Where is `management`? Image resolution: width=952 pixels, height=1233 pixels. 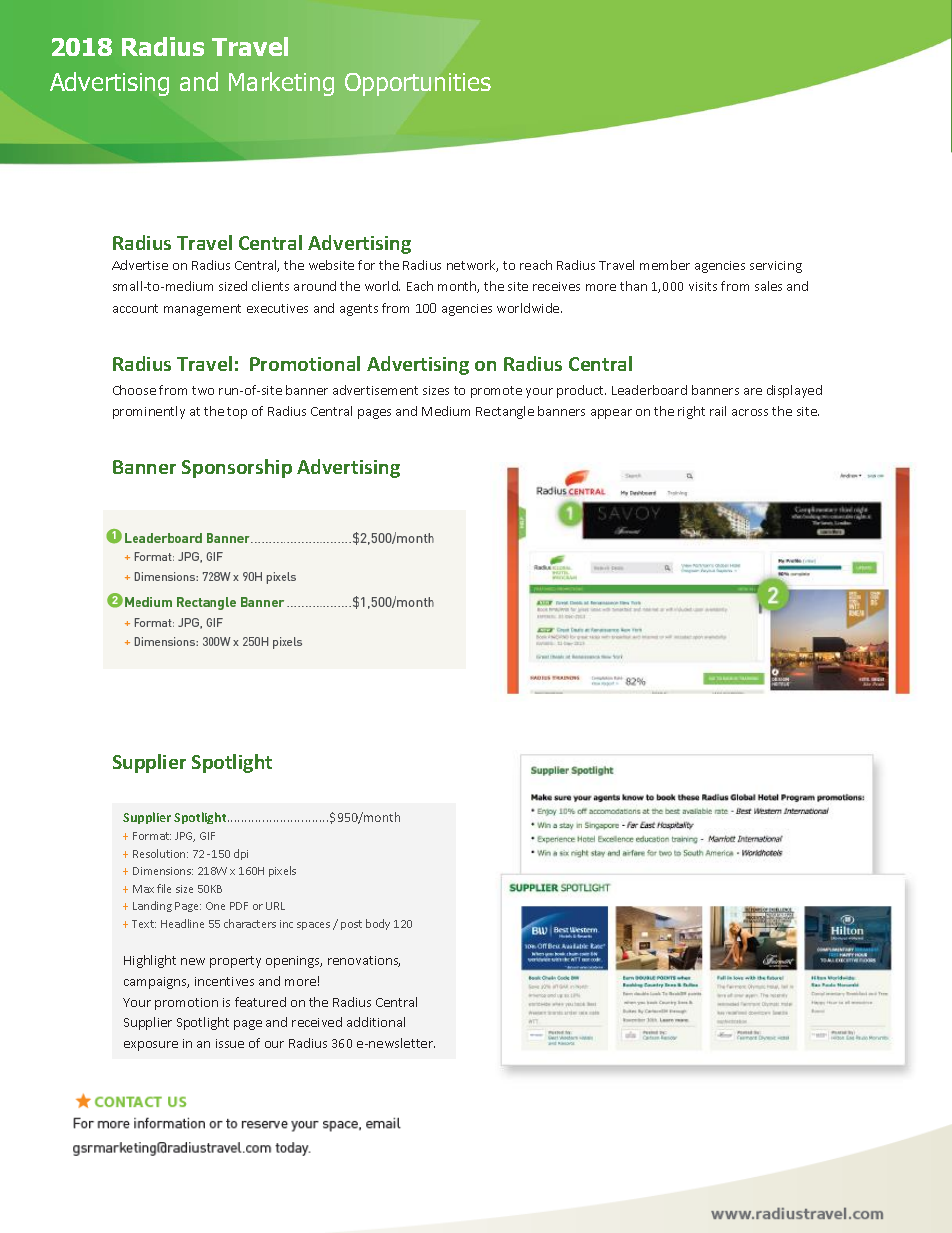 management is located at coordinates (202, 310).
